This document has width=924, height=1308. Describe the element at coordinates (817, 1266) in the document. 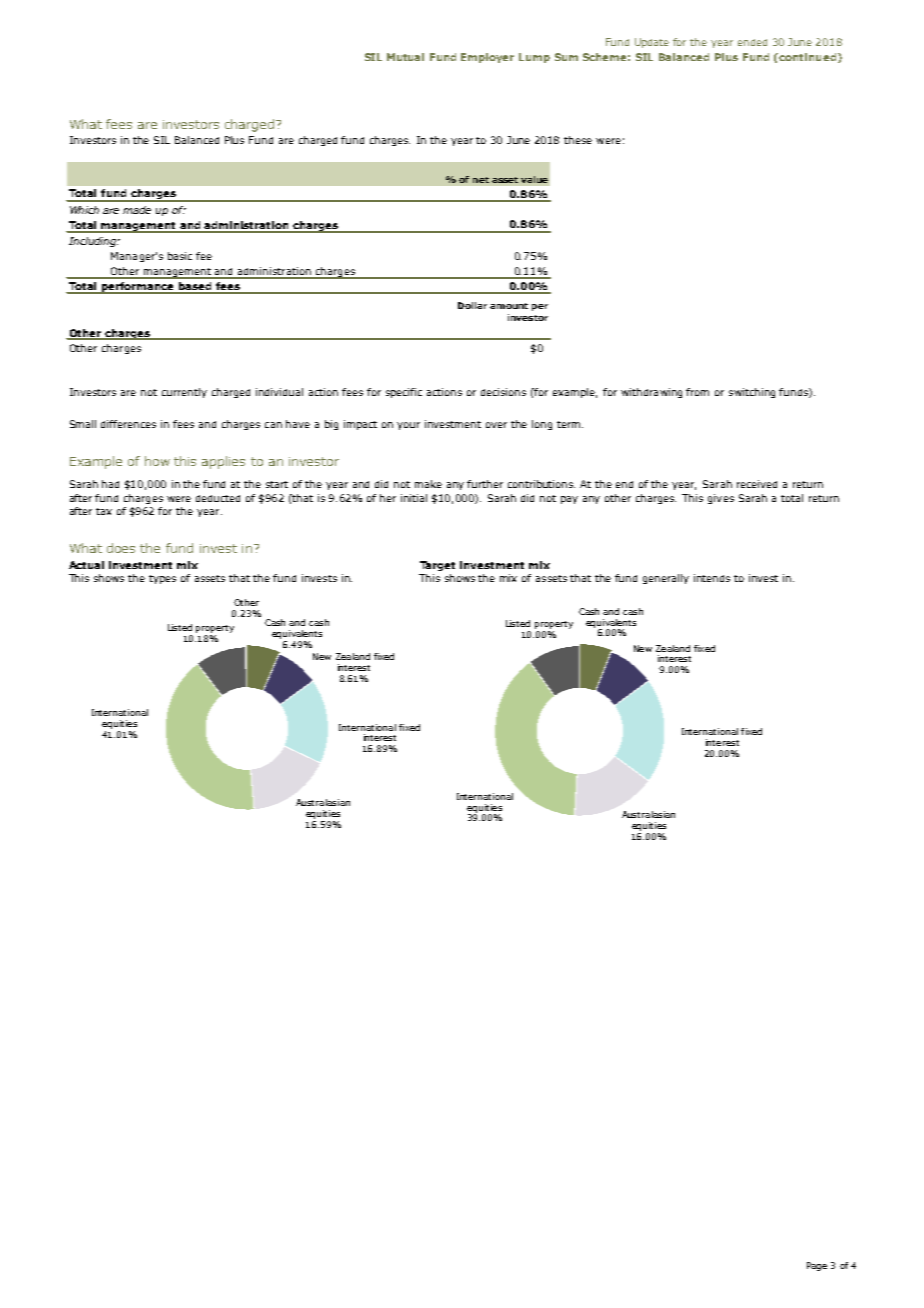

I see `Page` at that location.
